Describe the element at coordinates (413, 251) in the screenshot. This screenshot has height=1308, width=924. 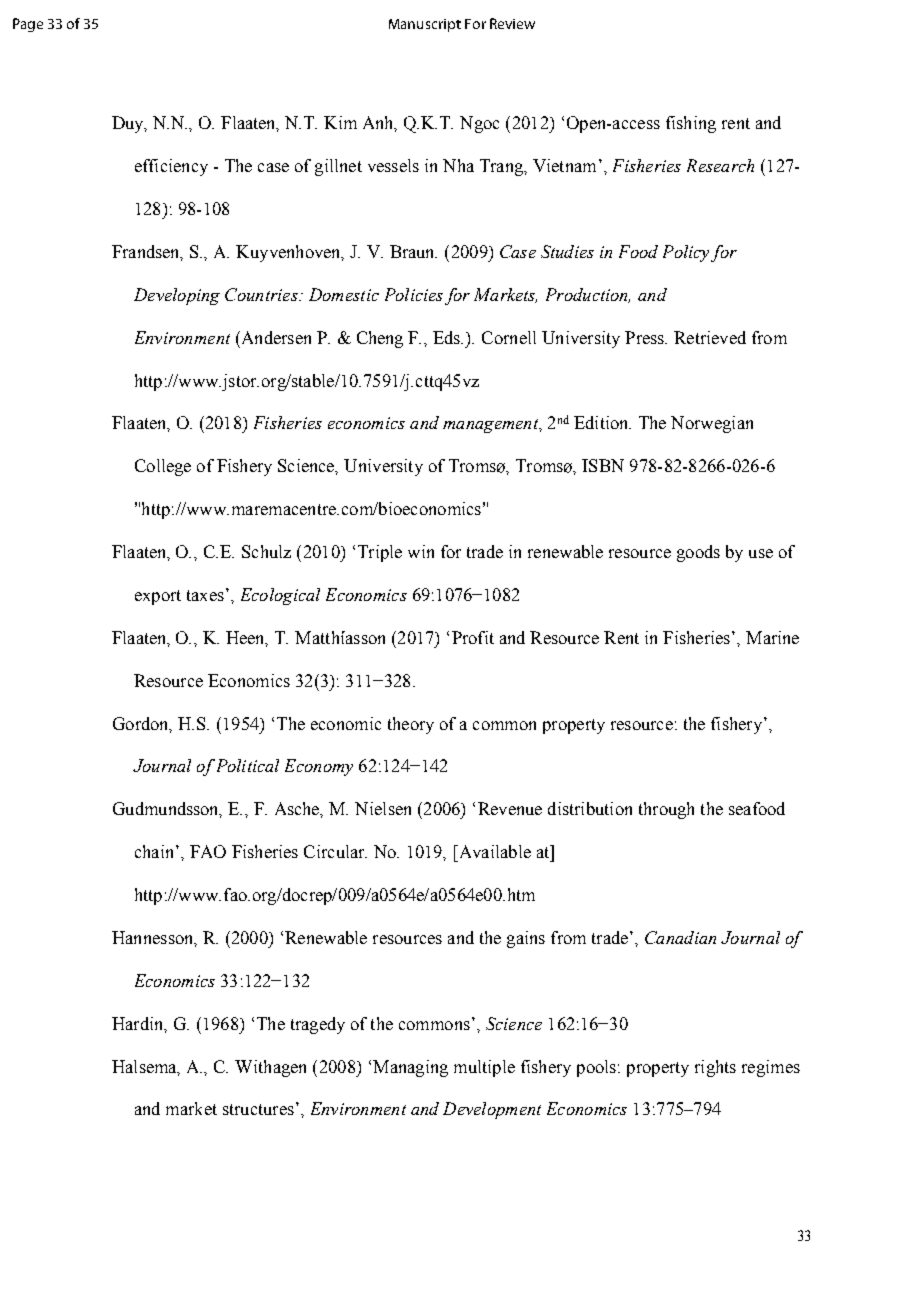
I see `Braun` at that location.
